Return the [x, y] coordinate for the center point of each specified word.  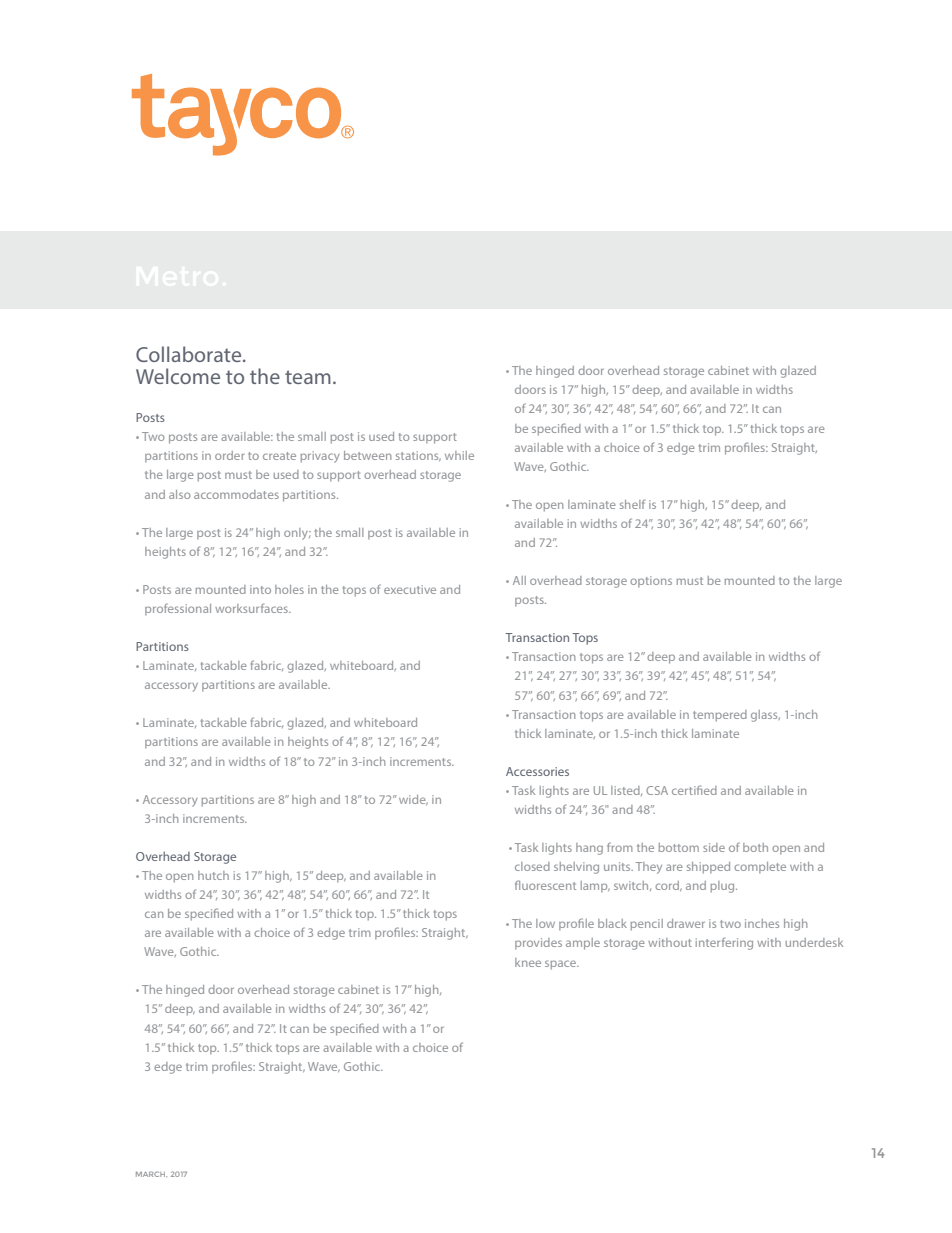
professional [178, 609]
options [651, 581]
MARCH [151, 1174]
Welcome [178, 376]
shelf [632, 504]
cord [668, 886]
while [459, 455]
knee [528, 962]
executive [410, 589]
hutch [213, 875]
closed [532, 866]
